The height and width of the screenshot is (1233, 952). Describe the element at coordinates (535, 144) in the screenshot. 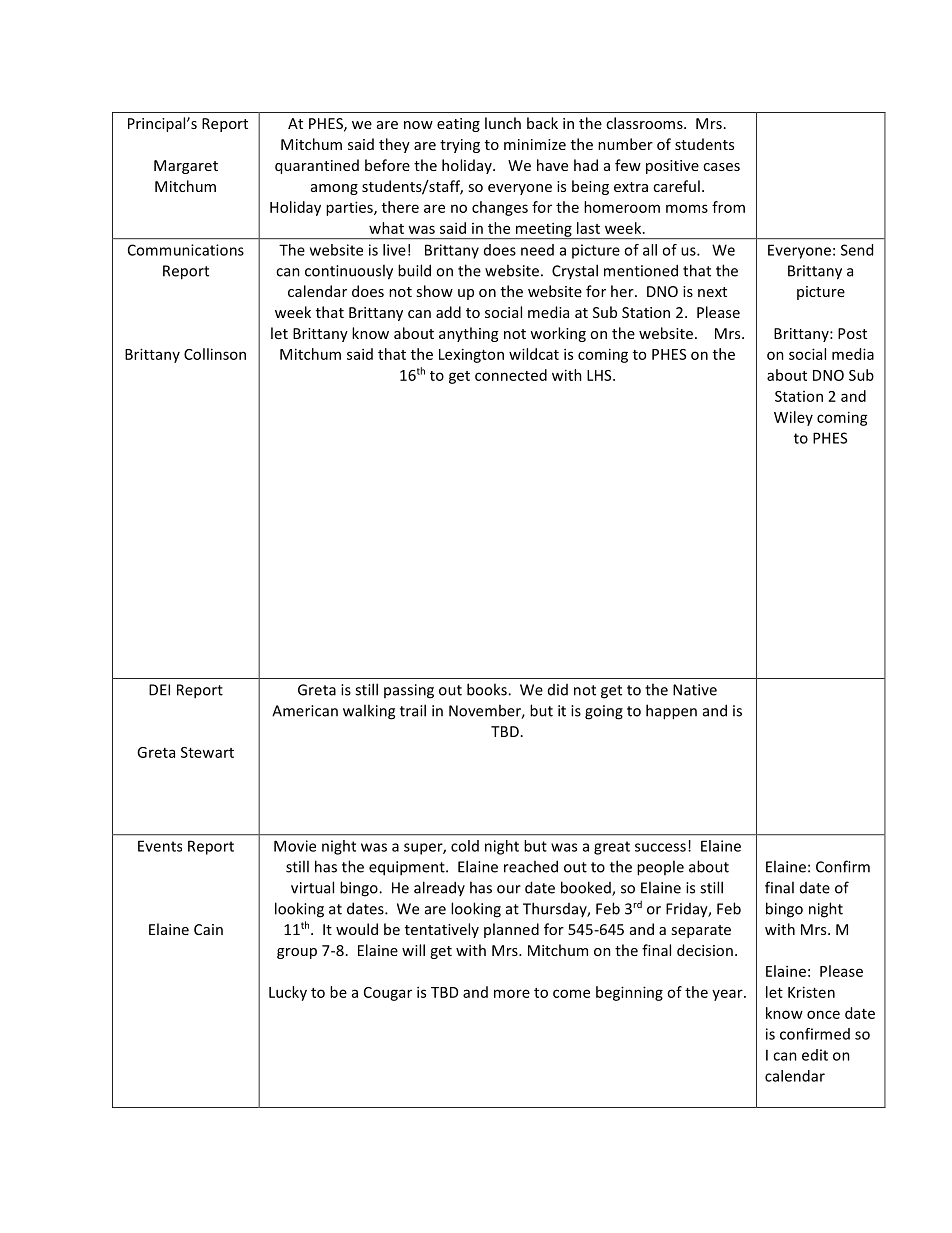

I see `minimize` at that location.
